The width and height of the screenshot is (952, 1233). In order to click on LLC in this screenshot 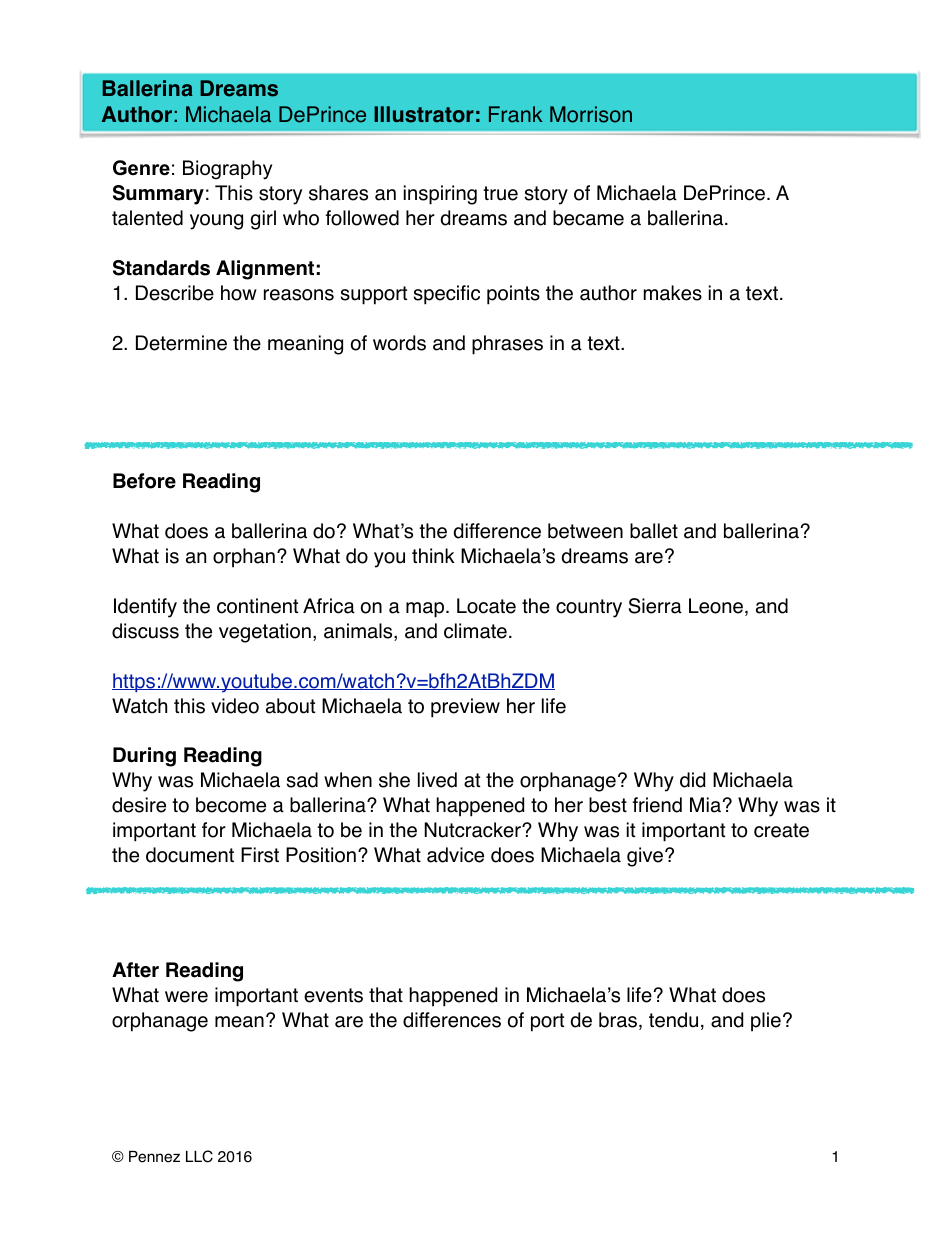, I will do `click(199, 1156)`.
